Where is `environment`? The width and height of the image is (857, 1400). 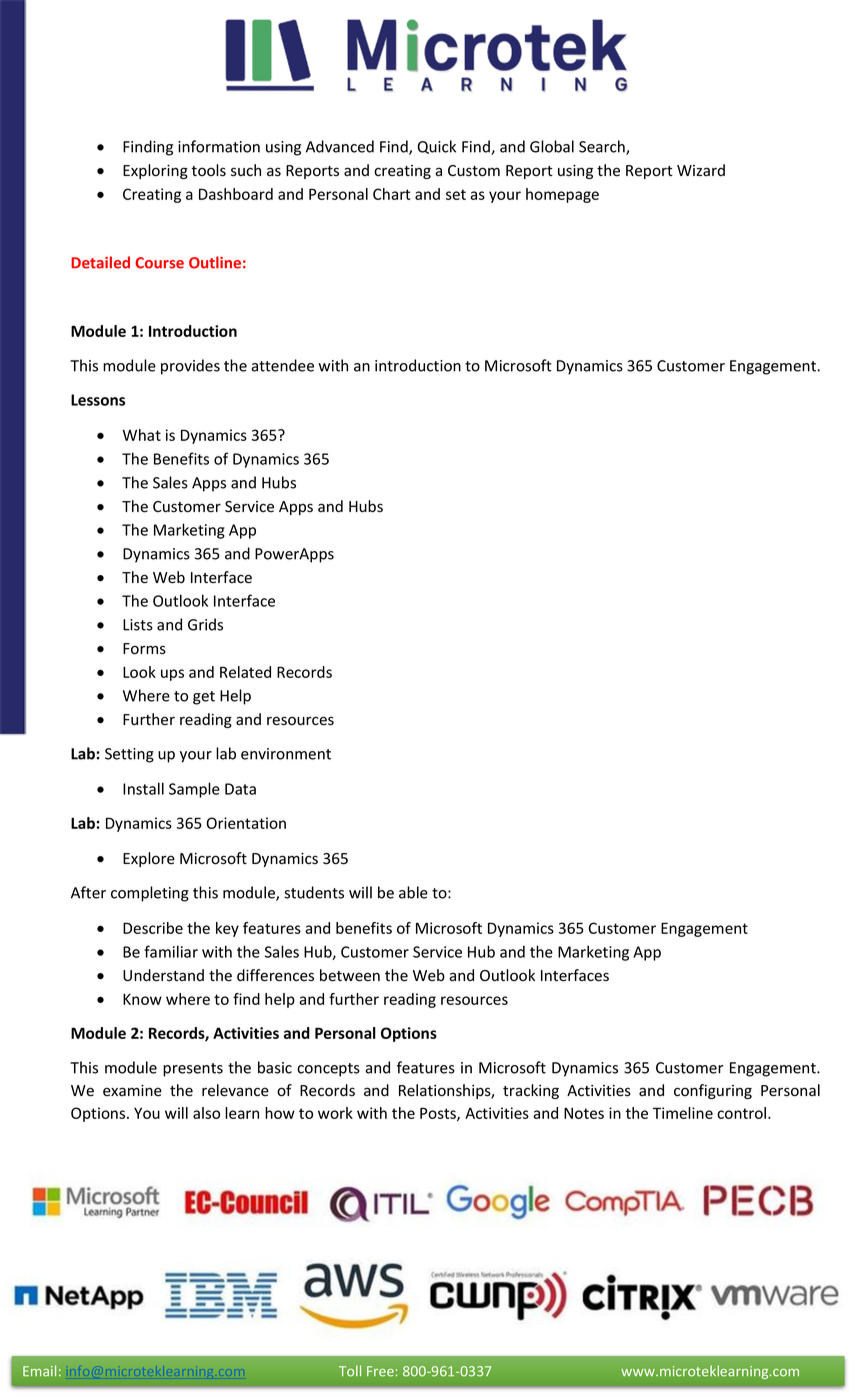
environment is located at coordinates (286, 754).
